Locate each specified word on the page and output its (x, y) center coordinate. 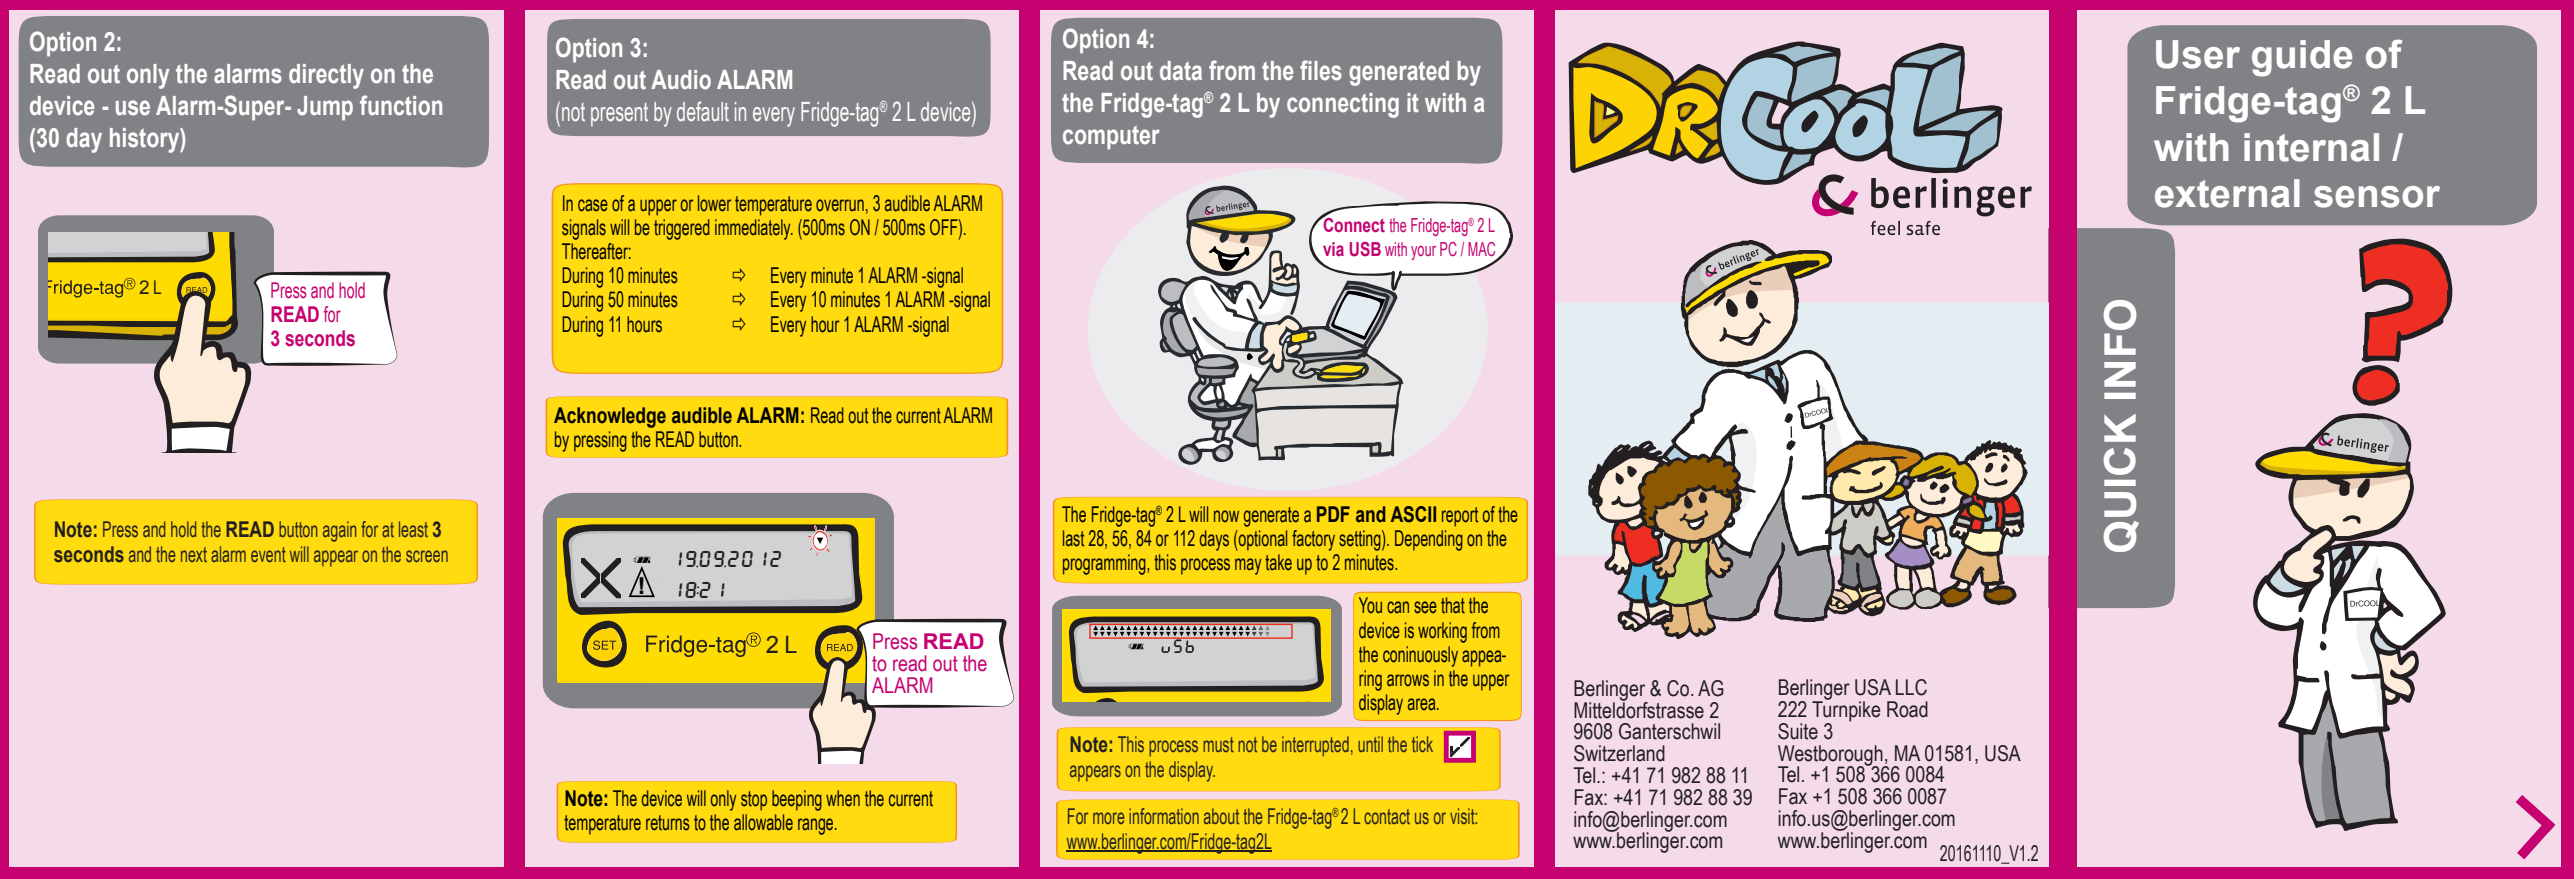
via (1333, 249)
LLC (1911, 687)
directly (326, 76)
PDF (1333, 514)
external (2227, 193)
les (1328, 71)
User (2198, 54)
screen (427, 556)
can (1398, 607)
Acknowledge (610, 417)
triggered (682, 229)
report (1460, 517)
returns (668, 823)
